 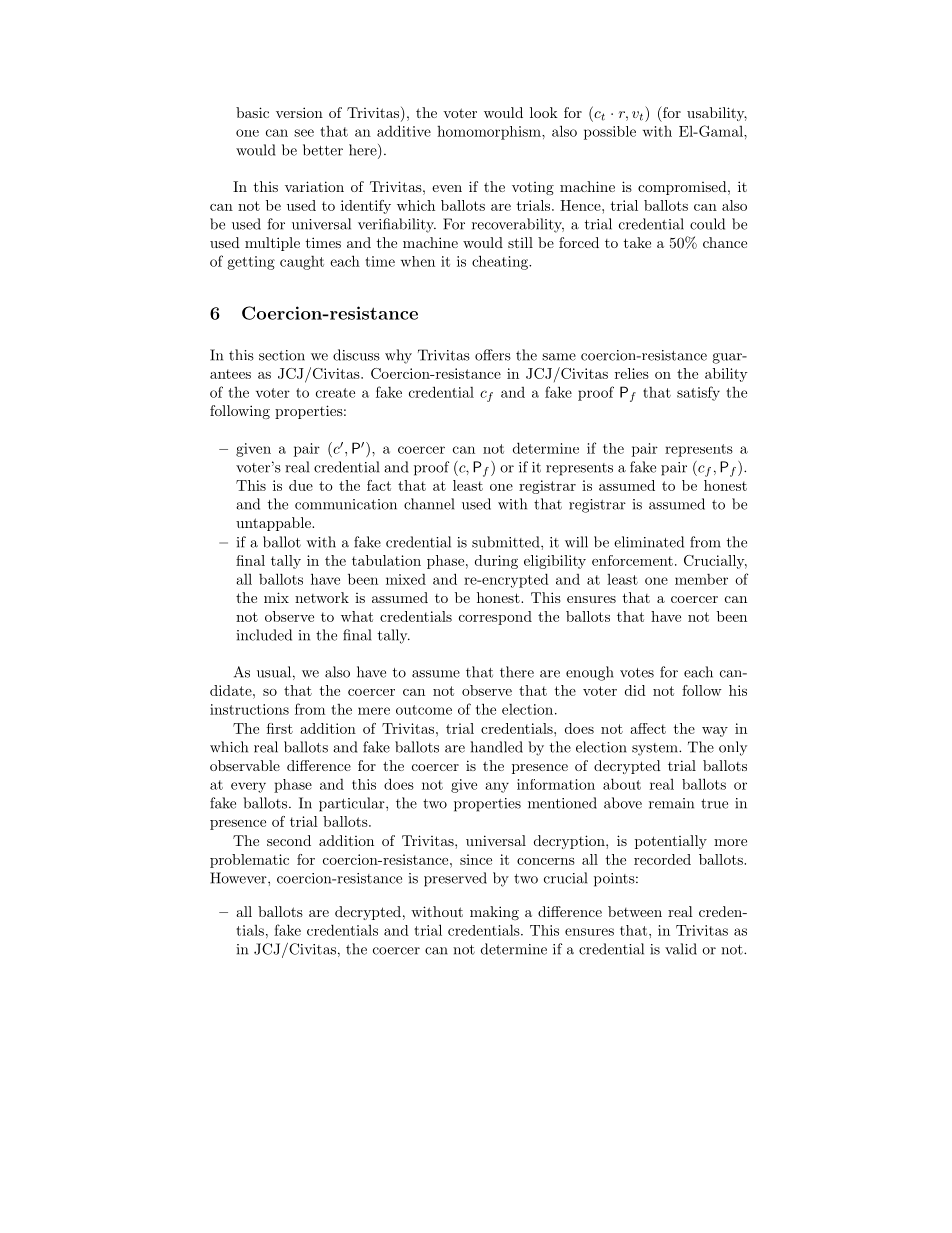 I want to click on see, so click(x=304, y=133).
